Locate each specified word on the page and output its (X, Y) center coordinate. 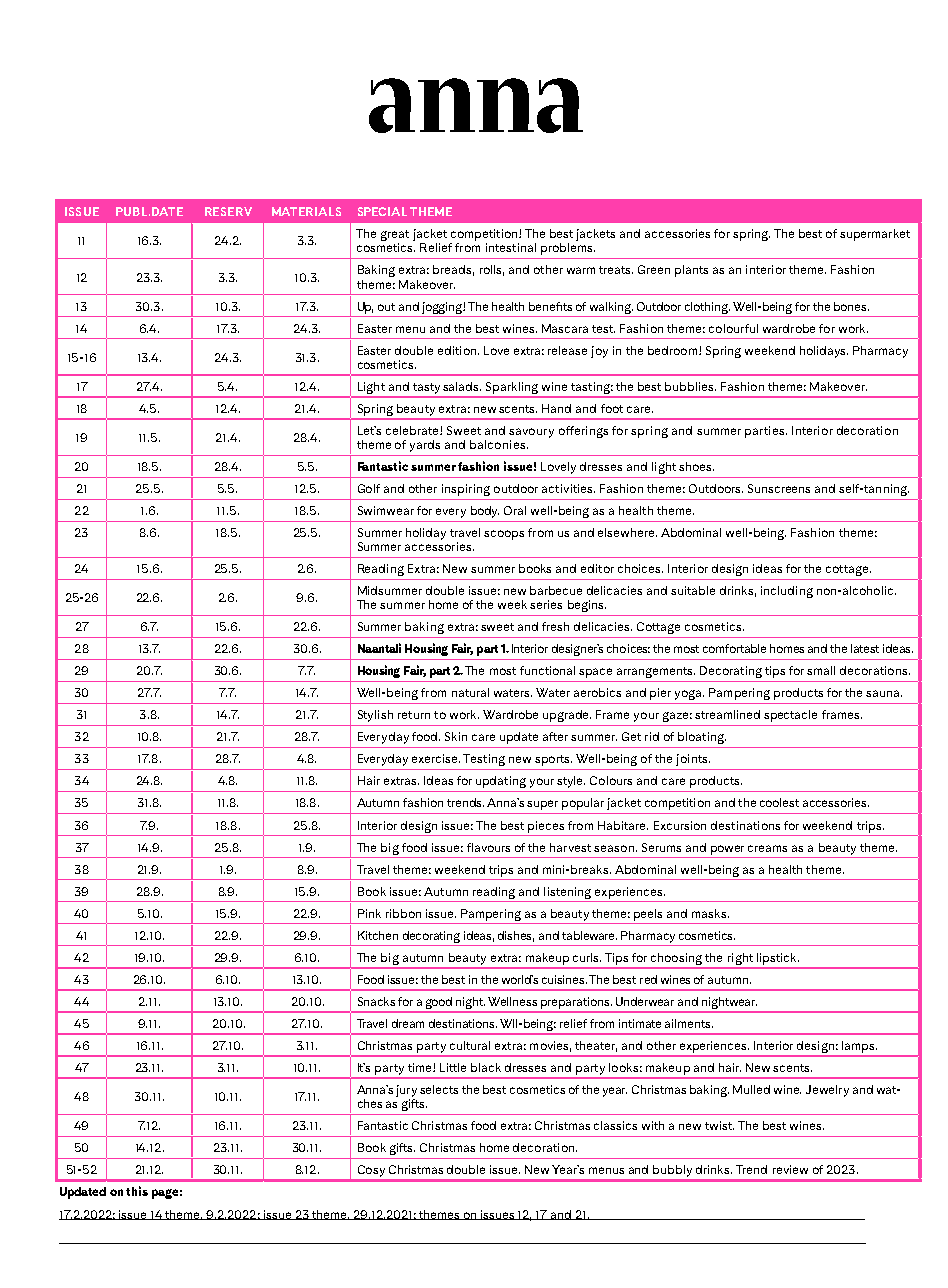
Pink (369, 913)
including (787, 592)
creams (767, 848)
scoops (504, 535)
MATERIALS (306, 211)
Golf (369, 488)
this (137, 1191)
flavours (488, 847)
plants (691, 271)
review (790, 1169)
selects (439, 1089)
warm (581, 270)
